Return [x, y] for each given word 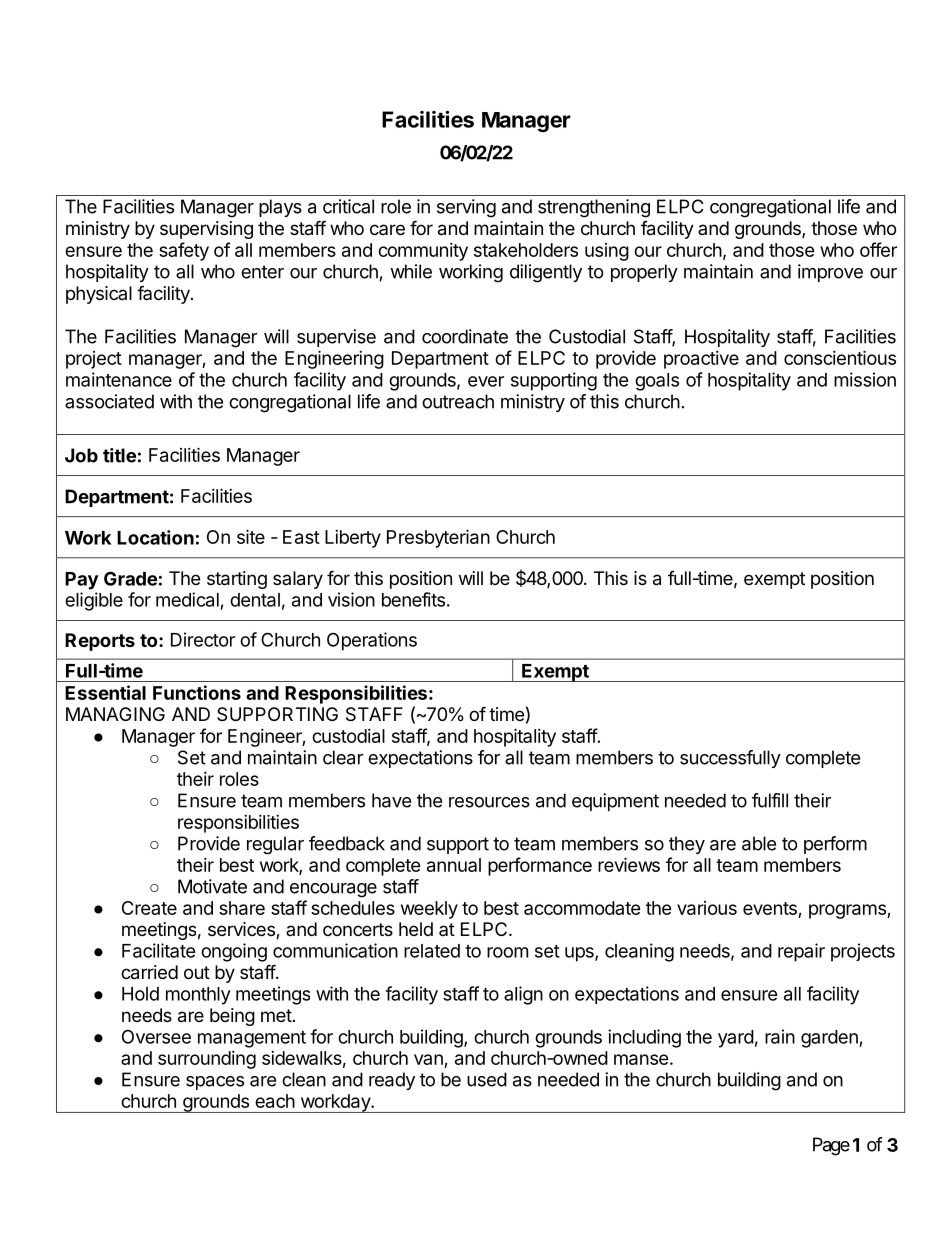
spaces [215, 1083]
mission [865, 379]
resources [489, 802]
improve [830, 273]
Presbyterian [438, 538]
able [759, 843]
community [423, 252]
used [487, 1079]
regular [275, 845]
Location [155, 537]
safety [184, 251]
